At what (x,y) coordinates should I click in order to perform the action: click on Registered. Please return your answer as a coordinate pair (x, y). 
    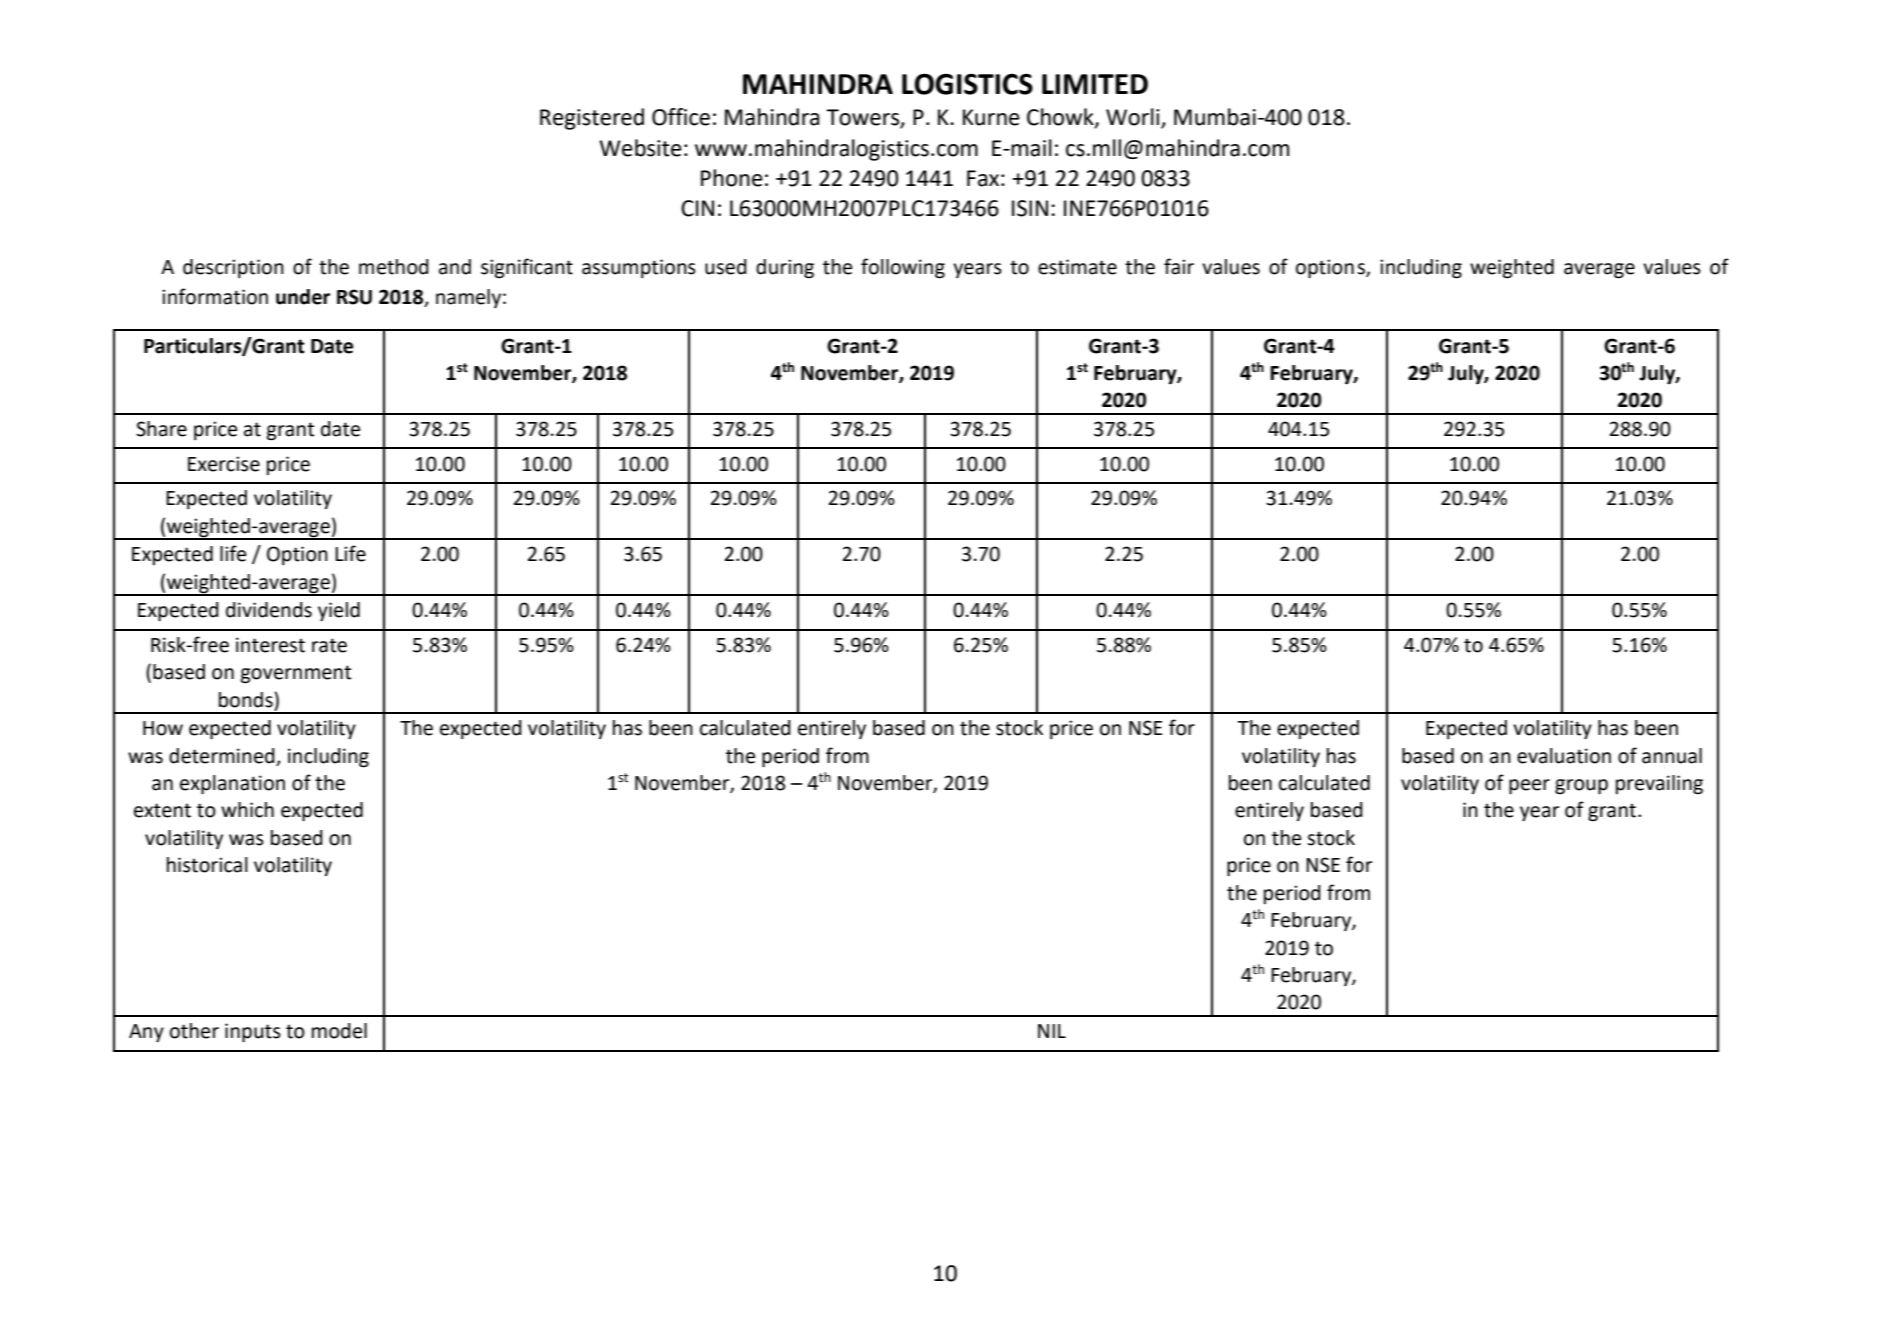
    Looking at the image, I should click on (592, 119).
